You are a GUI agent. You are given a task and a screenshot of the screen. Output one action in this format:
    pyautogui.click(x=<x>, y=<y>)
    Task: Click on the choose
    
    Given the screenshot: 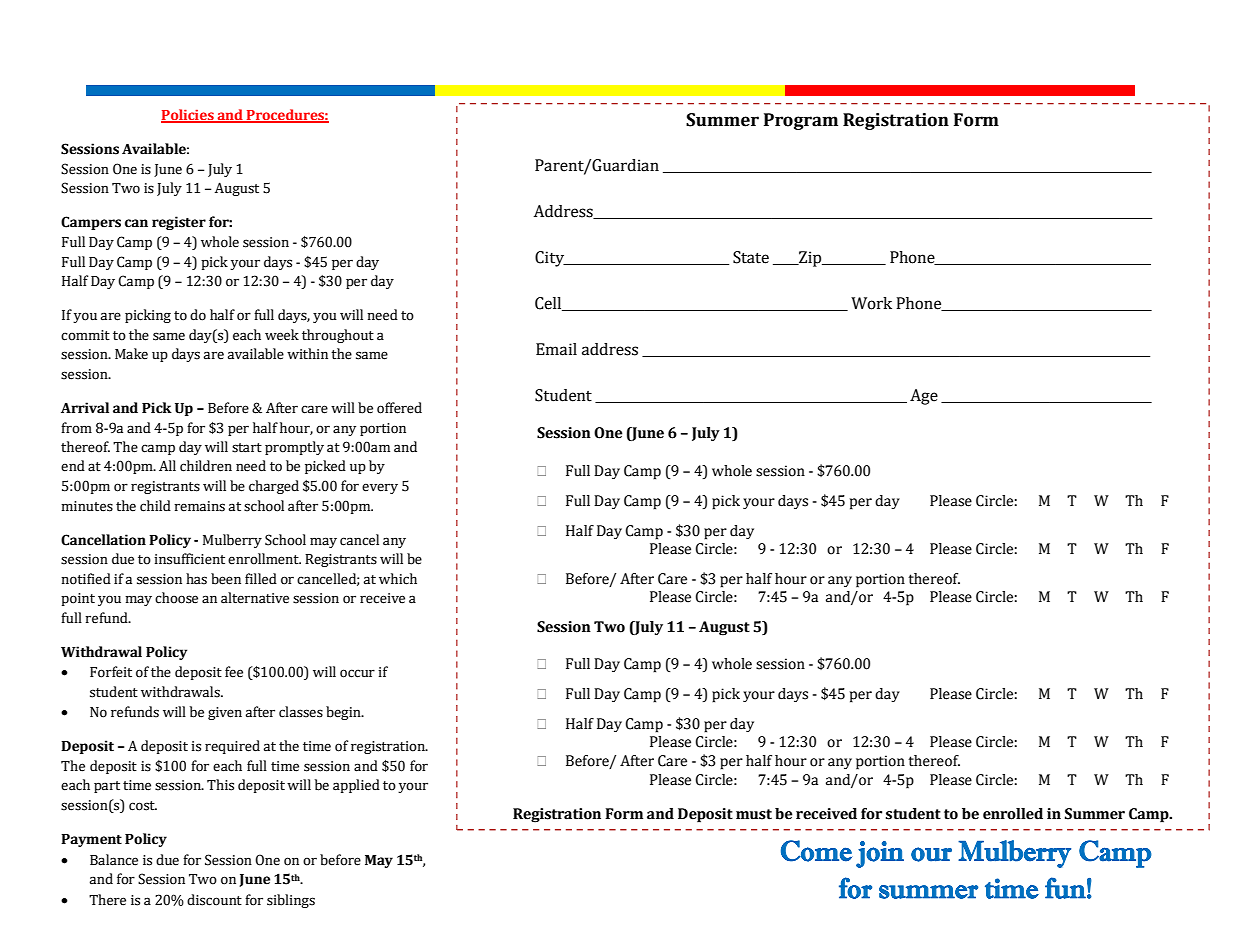 What is the action you would take?
    pyautogui.click(x=176, y=598)
